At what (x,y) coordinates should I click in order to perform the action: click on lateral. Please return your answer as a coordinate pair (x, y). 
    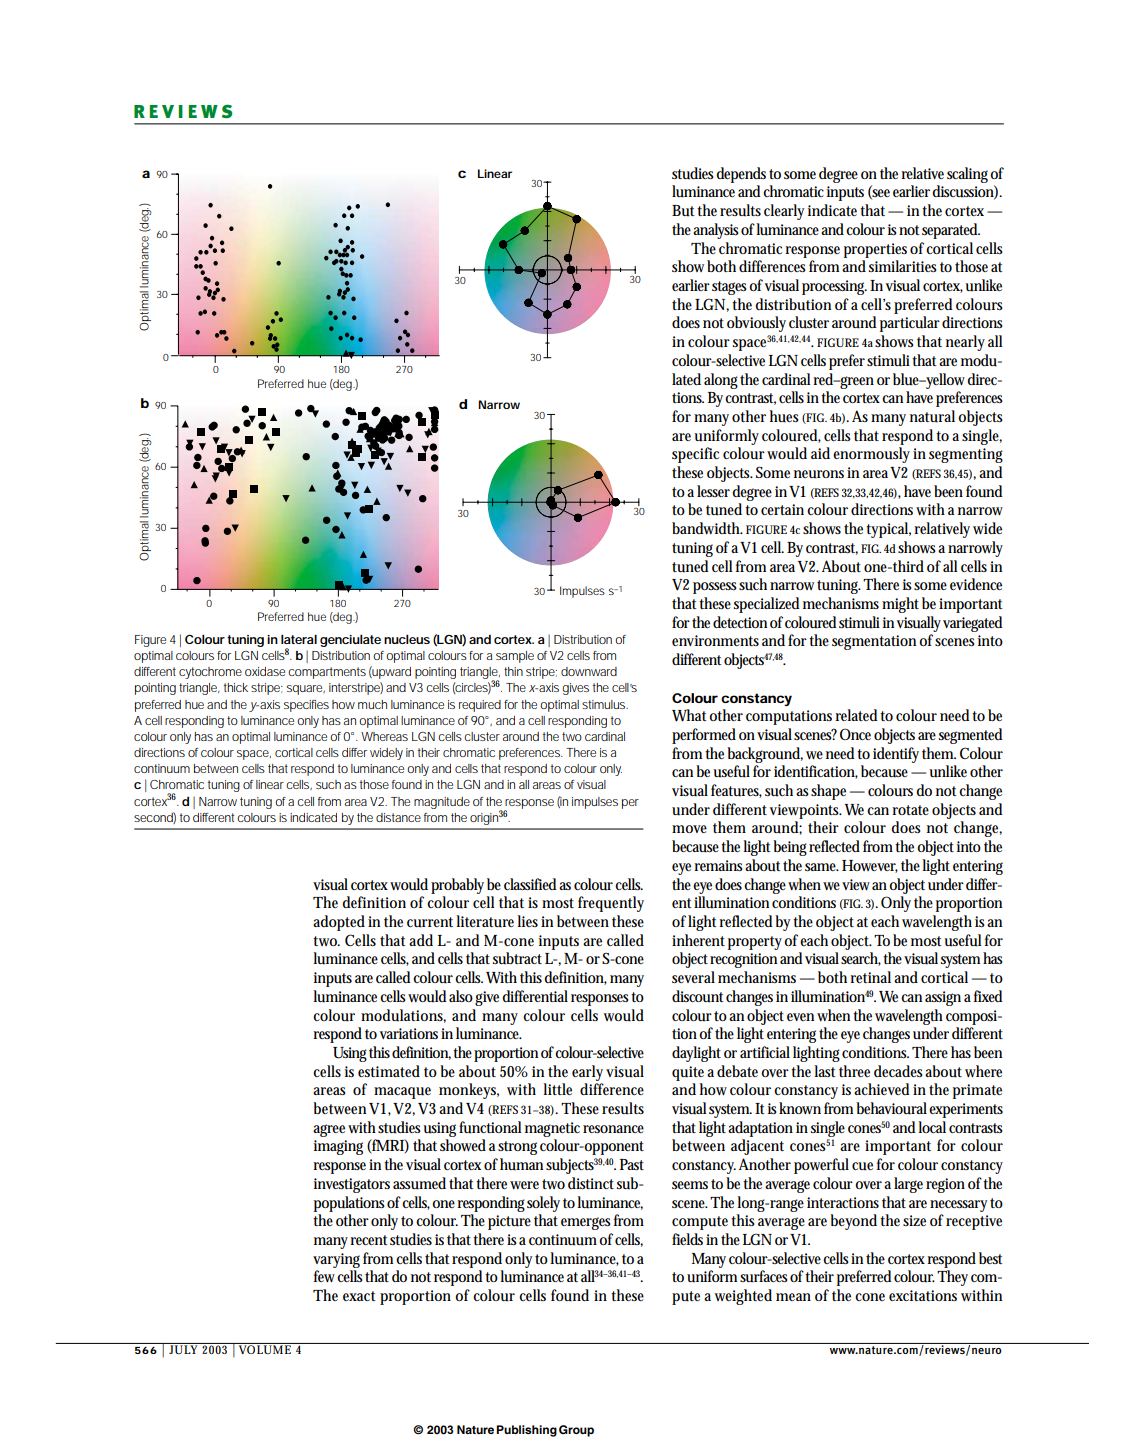
    Looking at the image, I should click on (299, 639).
